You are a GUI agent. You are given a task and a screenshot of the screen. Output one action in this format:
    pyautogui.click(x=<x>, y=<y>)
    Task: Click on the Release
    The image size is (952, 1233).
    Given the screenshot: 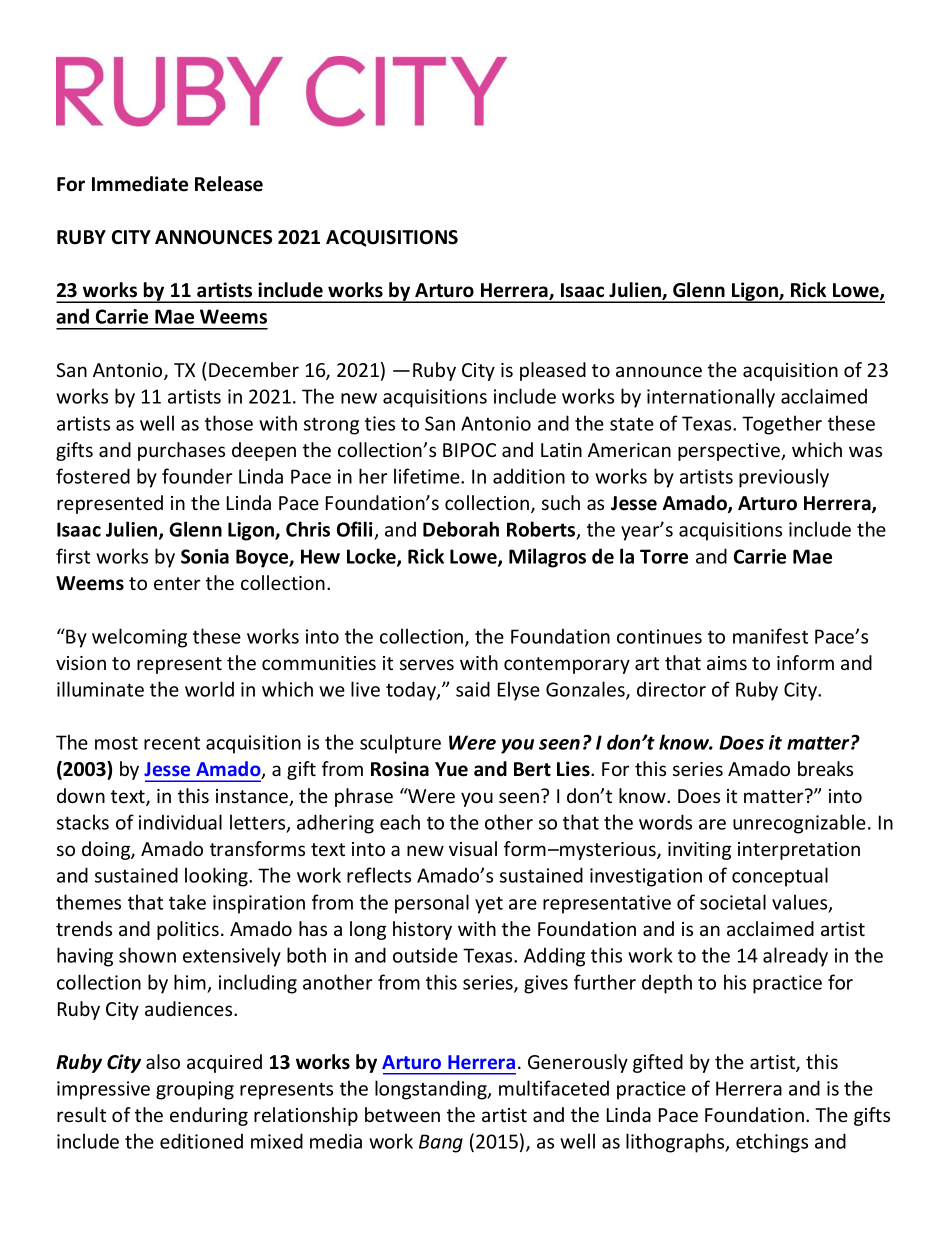 What is the action you would take?
    pyautogui.click(x=229, y=184)
